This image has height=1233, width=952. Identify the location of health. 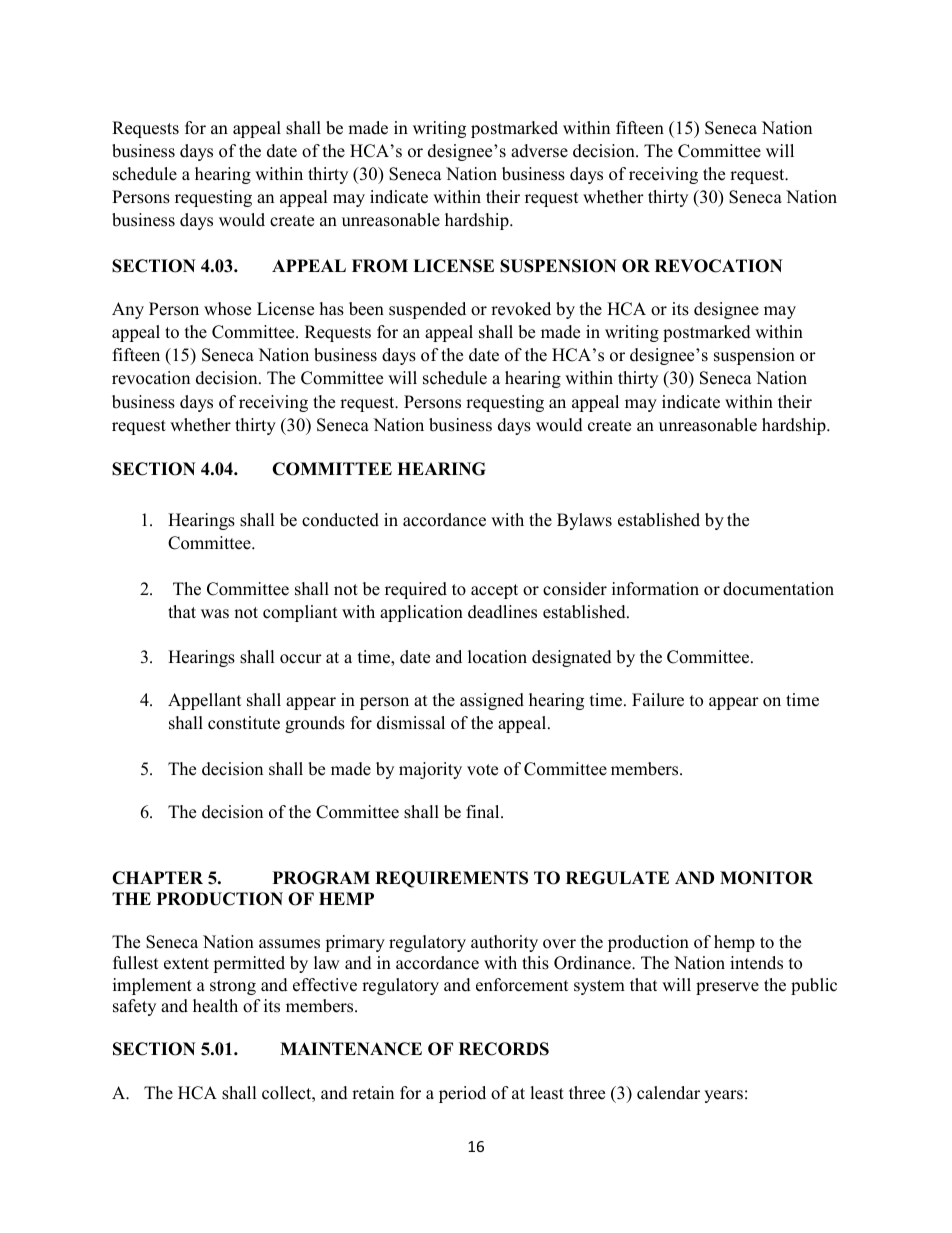
(215, 1006).
